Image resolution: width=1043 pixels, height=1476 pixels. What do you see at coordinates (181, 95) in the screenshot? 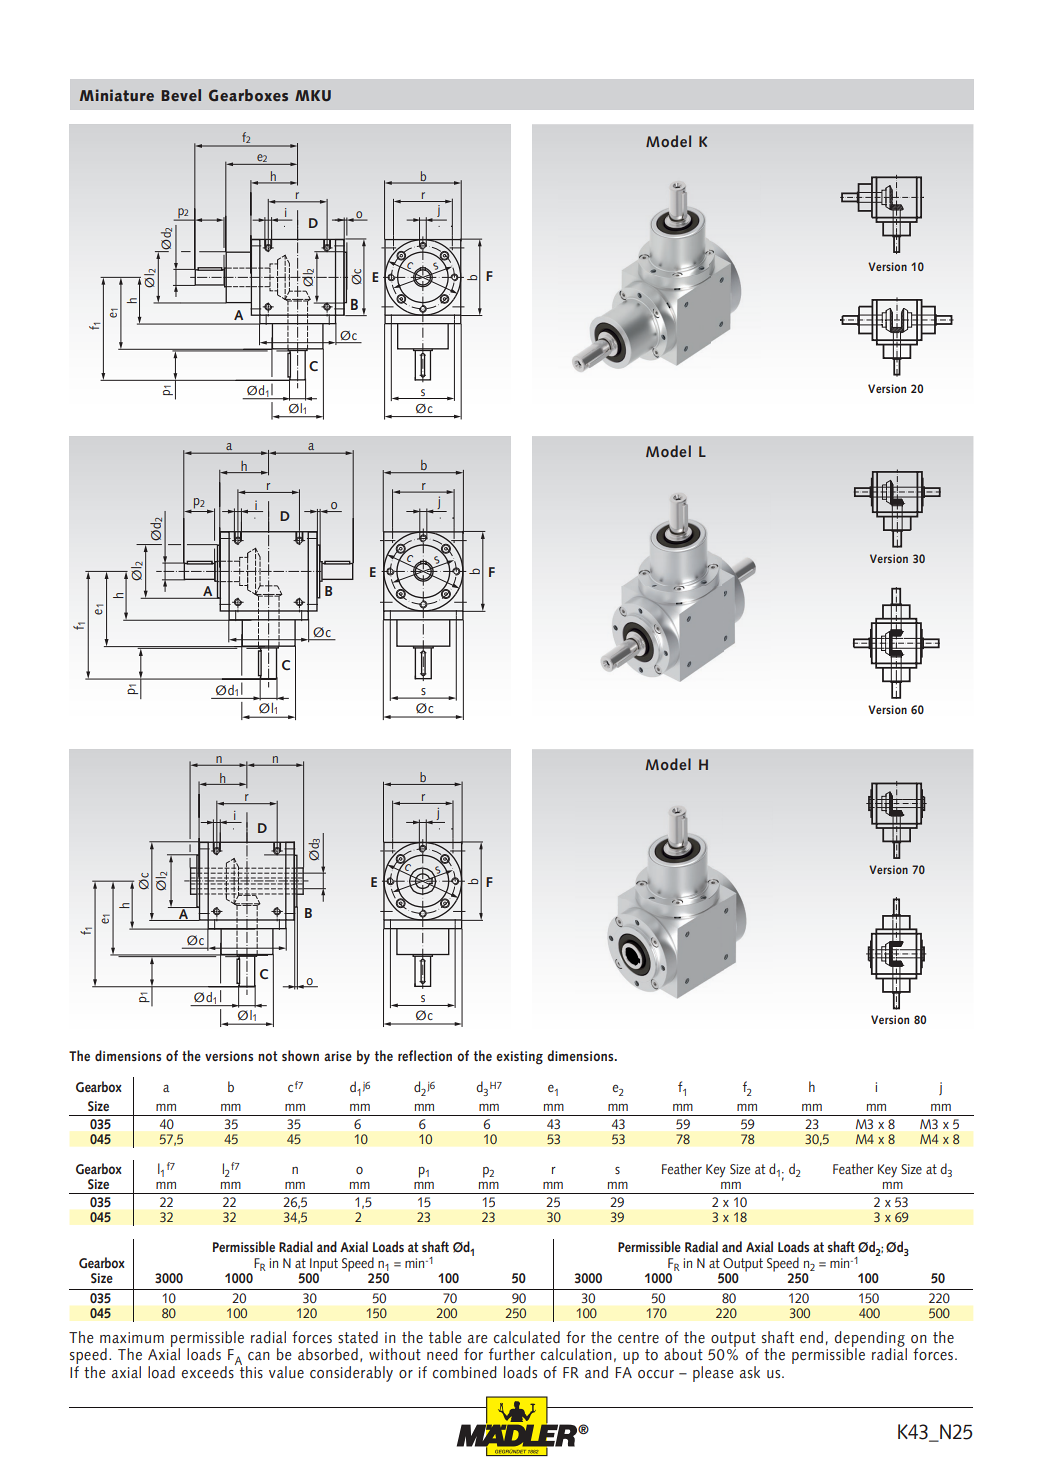
I see `Bevel` at bounding box center [181, 95].
